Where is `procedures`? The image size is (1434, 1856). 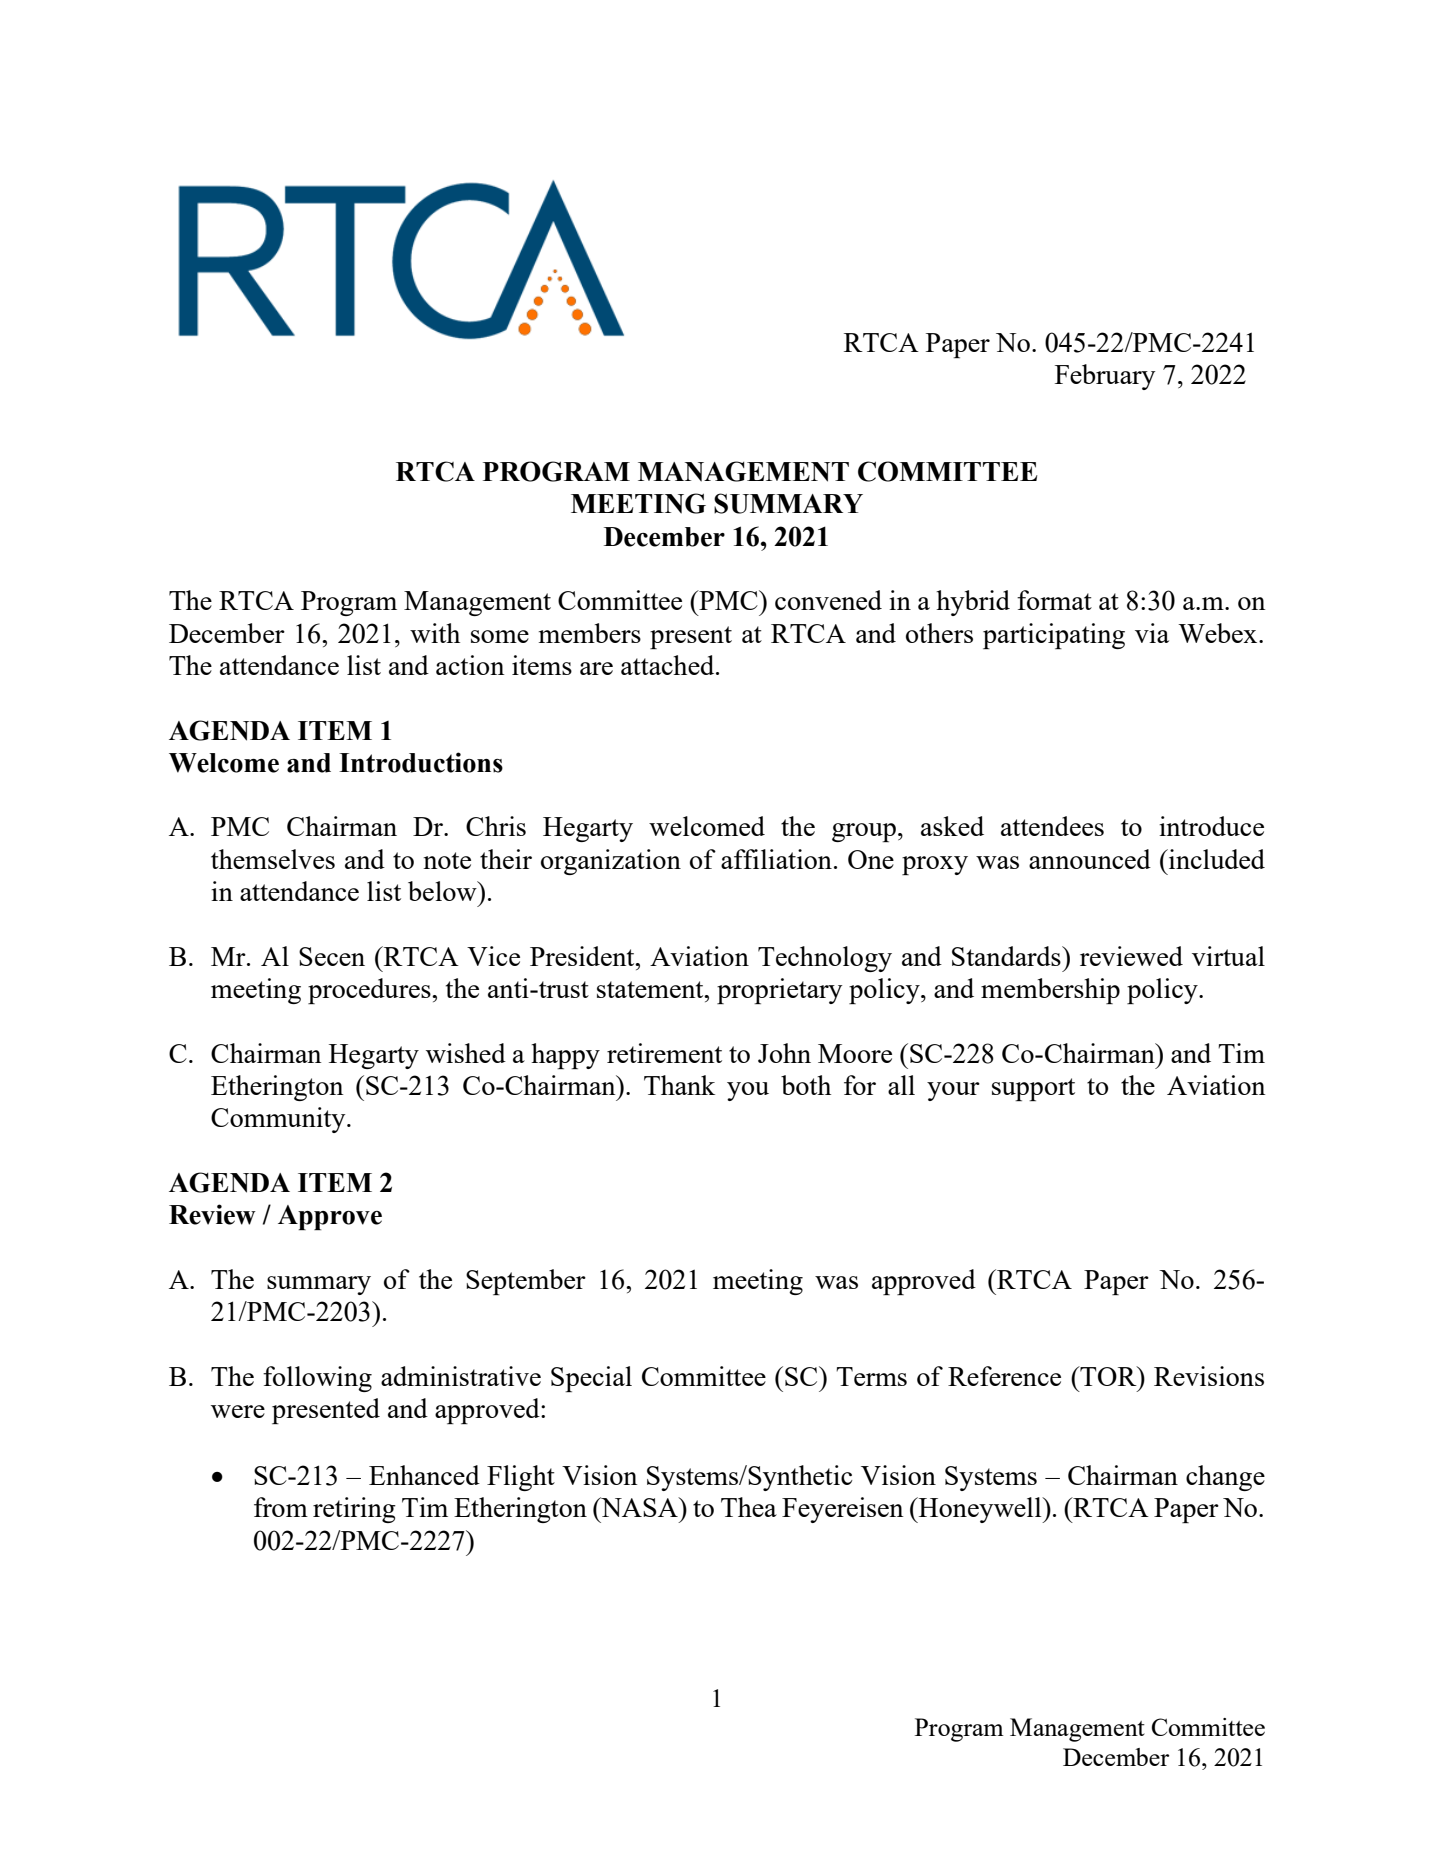 procedures is located at coordinates (370, 991).
